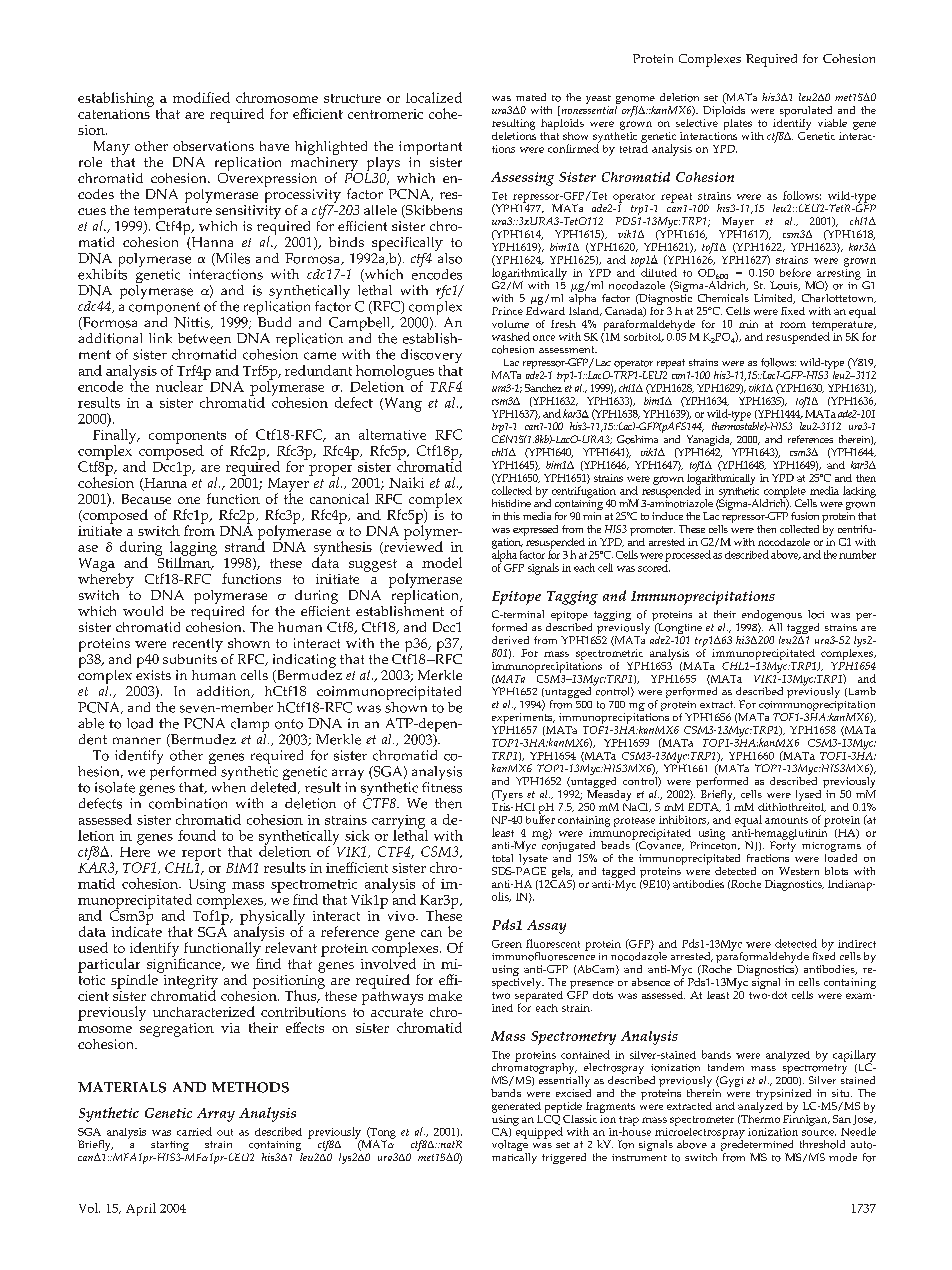 The image size is (952, 1270). What do you see at coordinates (510, 640) in the screenshot?
I see `derived` at bounding box center [510, 640].
